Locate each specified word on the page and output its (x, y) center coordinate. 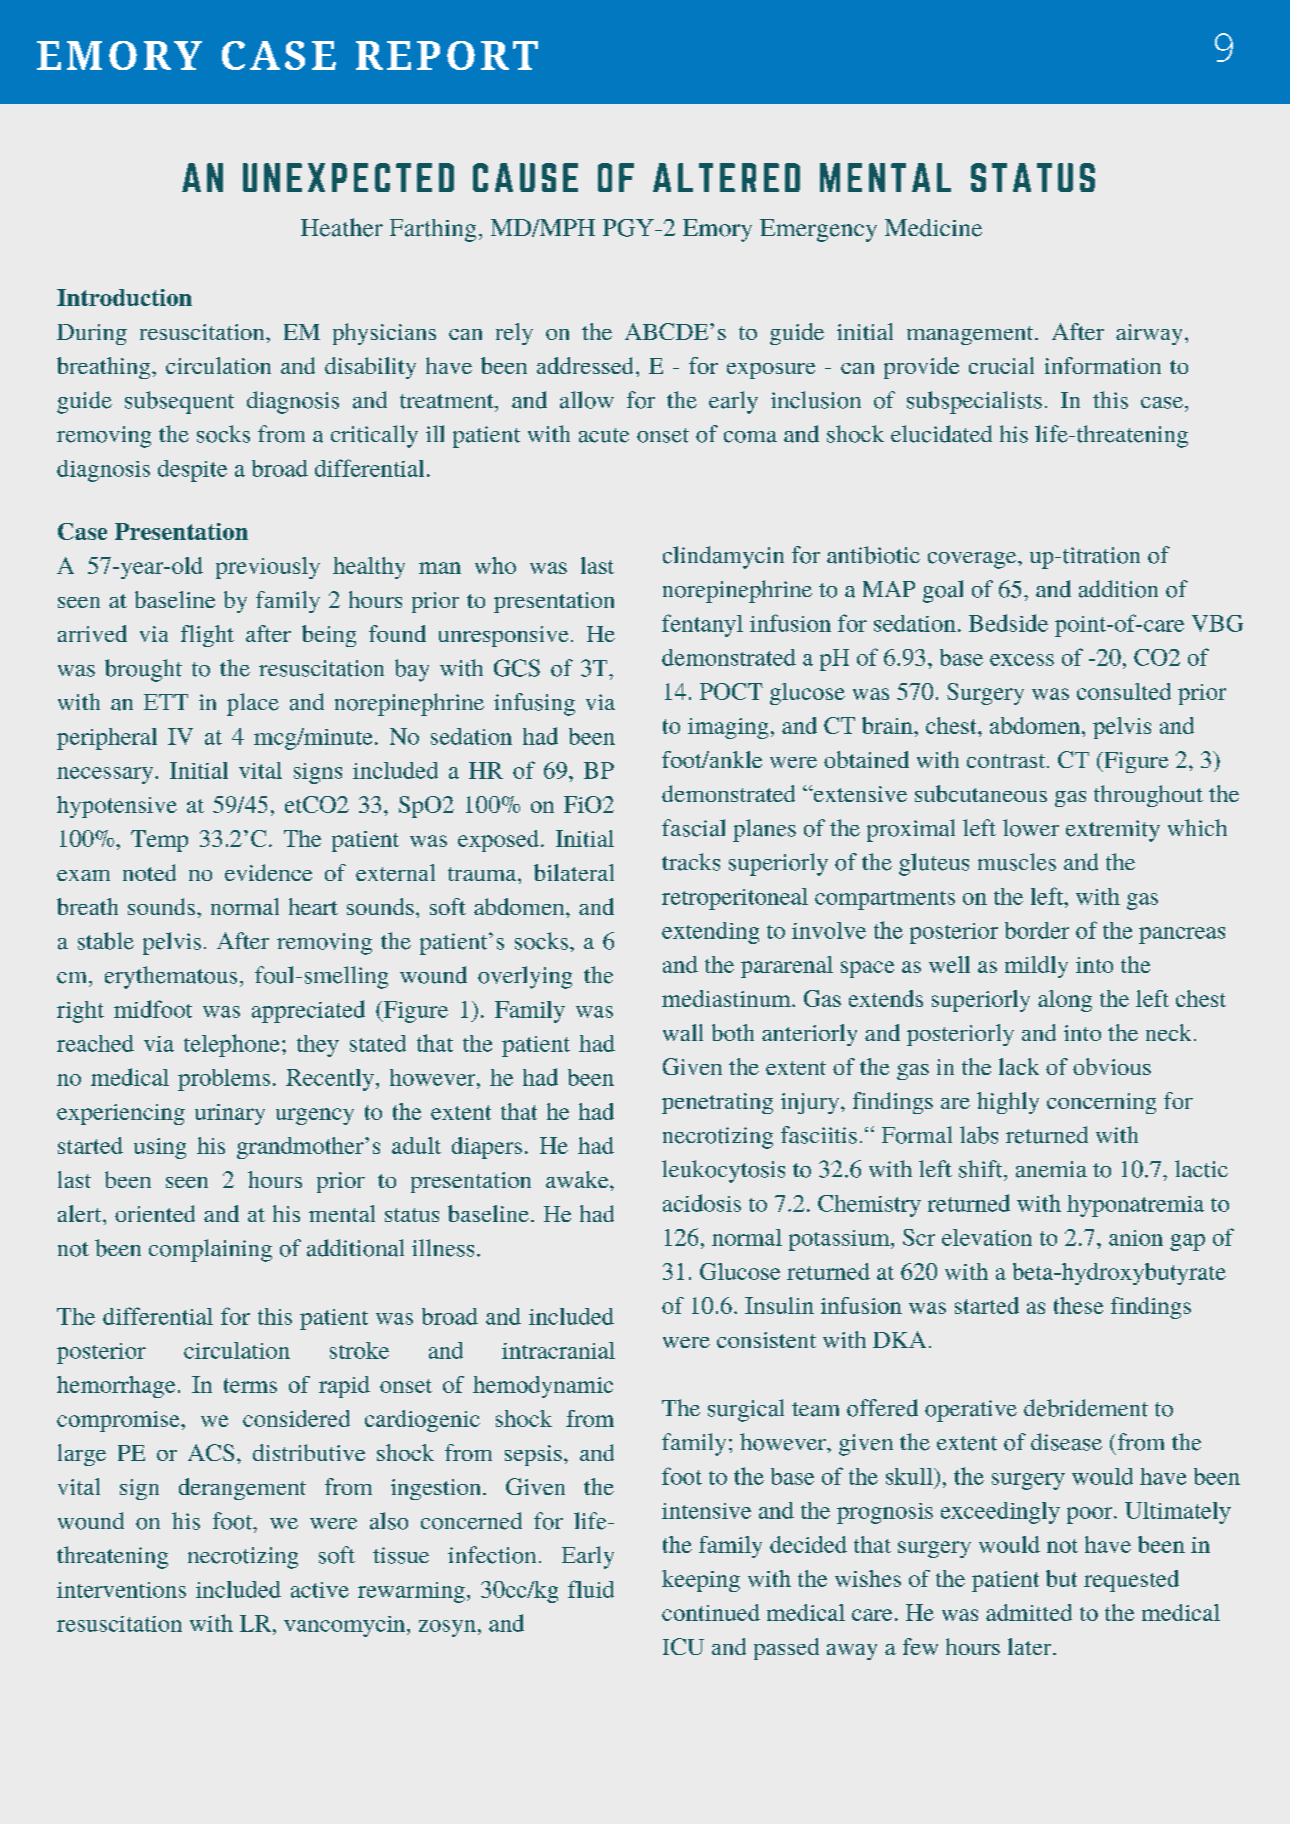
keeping (701, 1581)
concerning (1101, 1103)
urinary (230, 1114)
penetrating (717, 1103)
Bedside (1008, 623)
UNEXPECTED (348, 177)
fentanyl (702, 625)
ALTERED (726, 177)
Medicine (933, 228)
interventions (121, 1590)
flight (207, 636)
